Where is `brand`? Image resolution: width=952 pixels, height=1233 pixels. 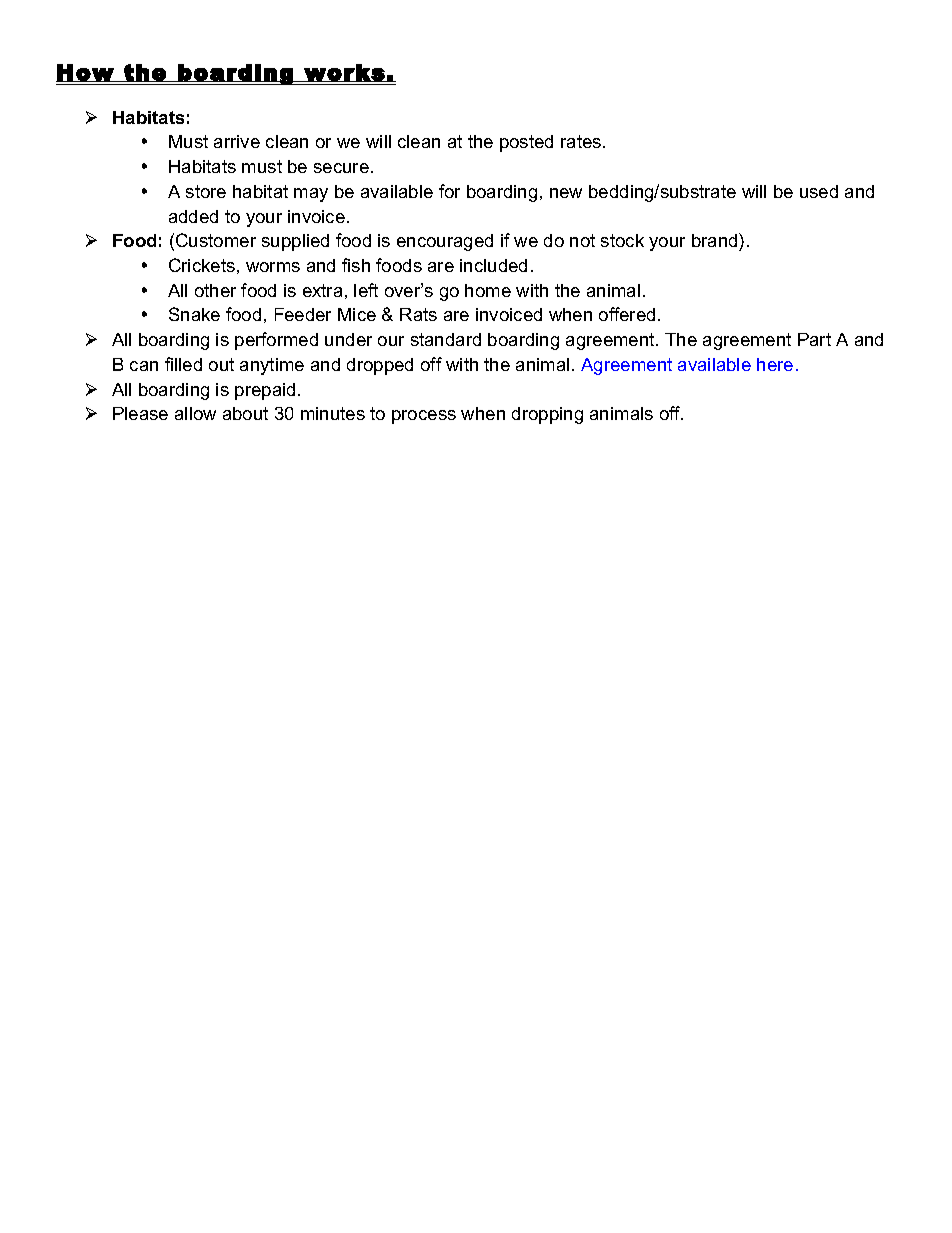 brand is located at coordinates (716, 240).
